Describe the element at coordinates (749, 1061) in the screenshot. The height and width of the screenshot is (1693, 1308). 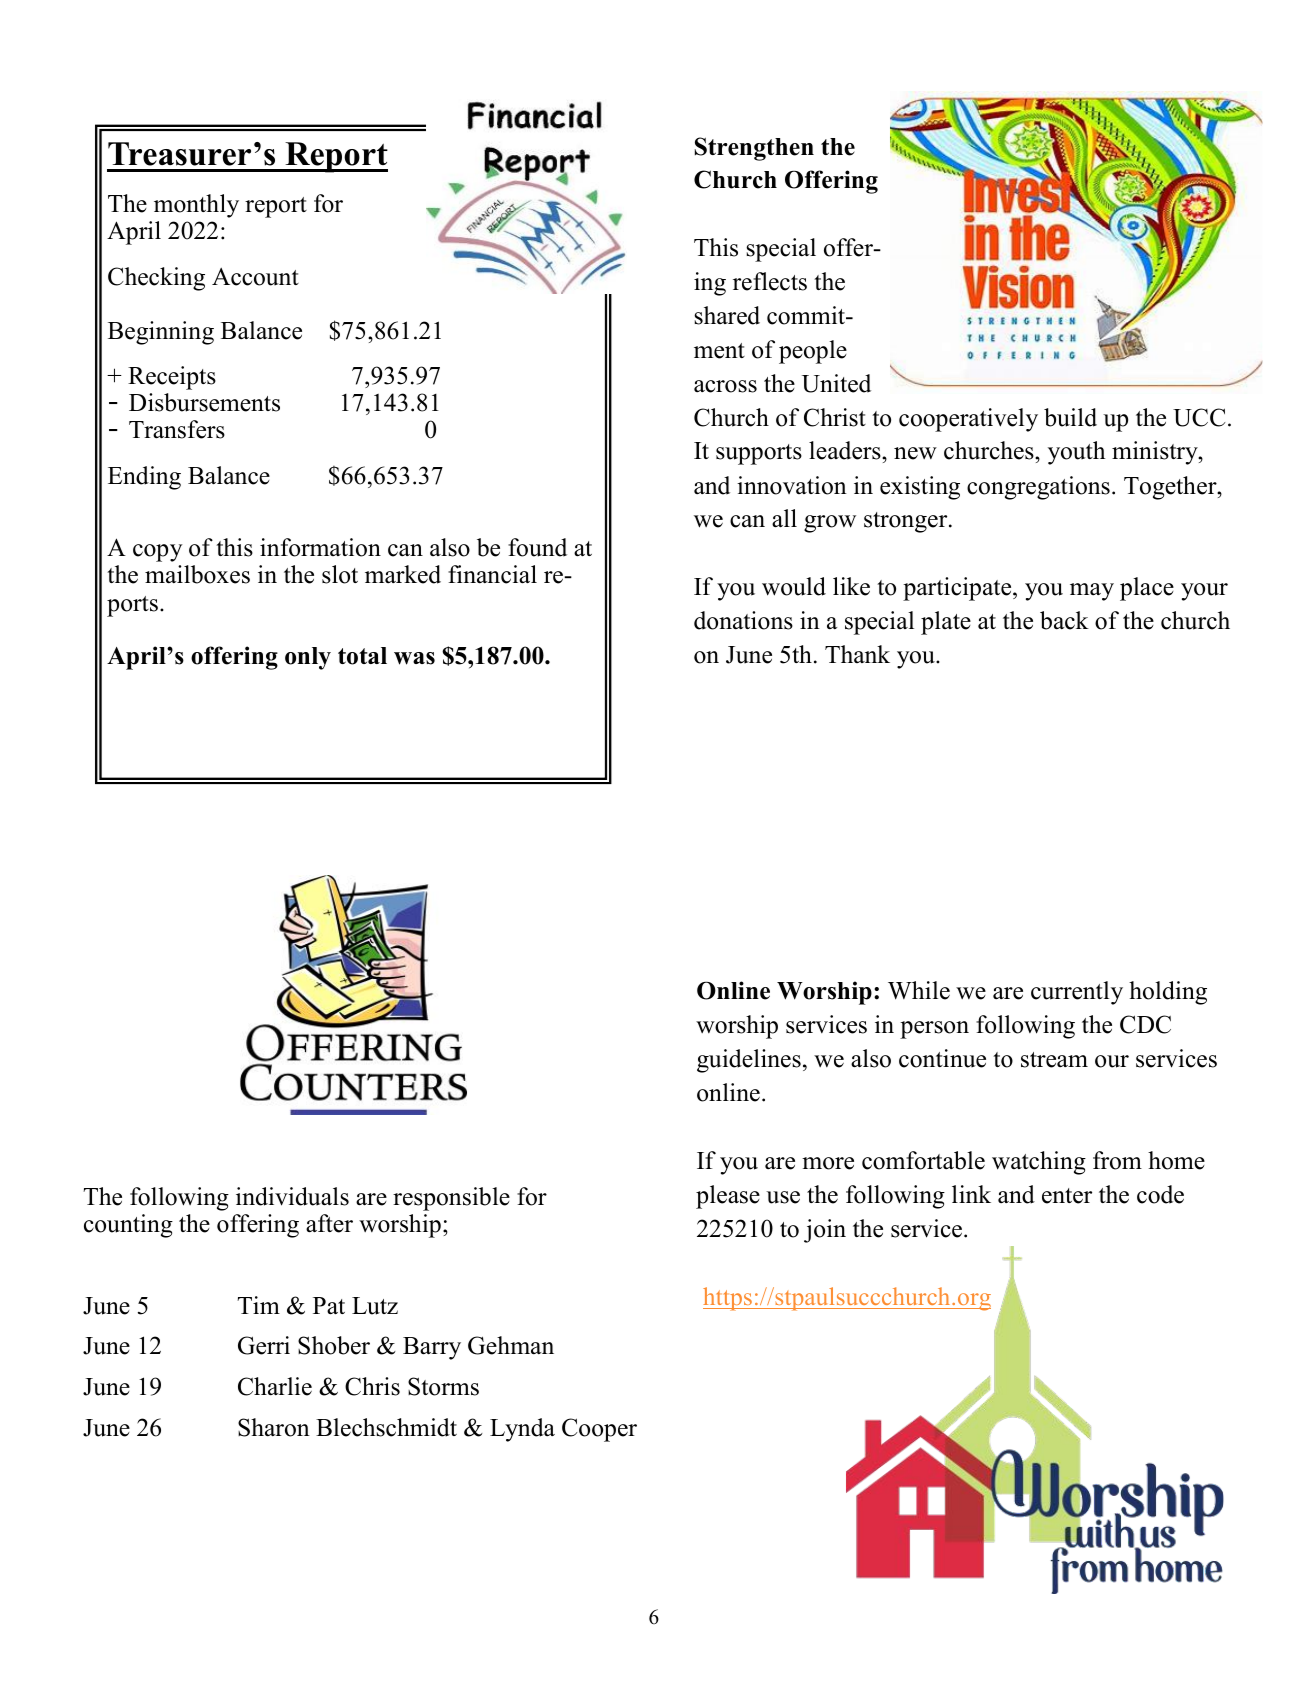
I see `guidelines` at that location.
